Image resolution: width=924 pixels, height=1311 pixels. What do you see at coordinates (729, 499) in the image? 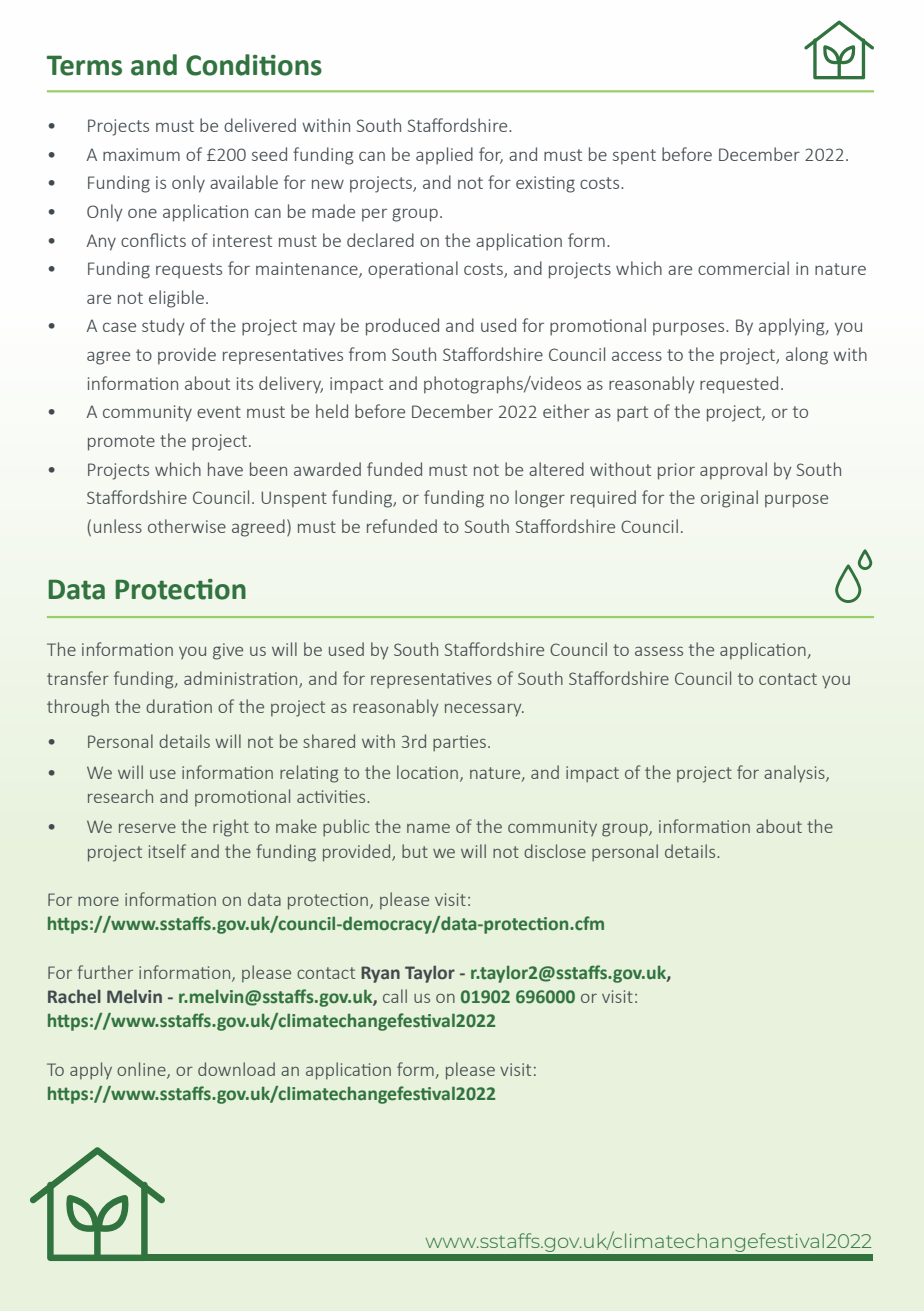
I see `original` at bounding box center [729, 499].
